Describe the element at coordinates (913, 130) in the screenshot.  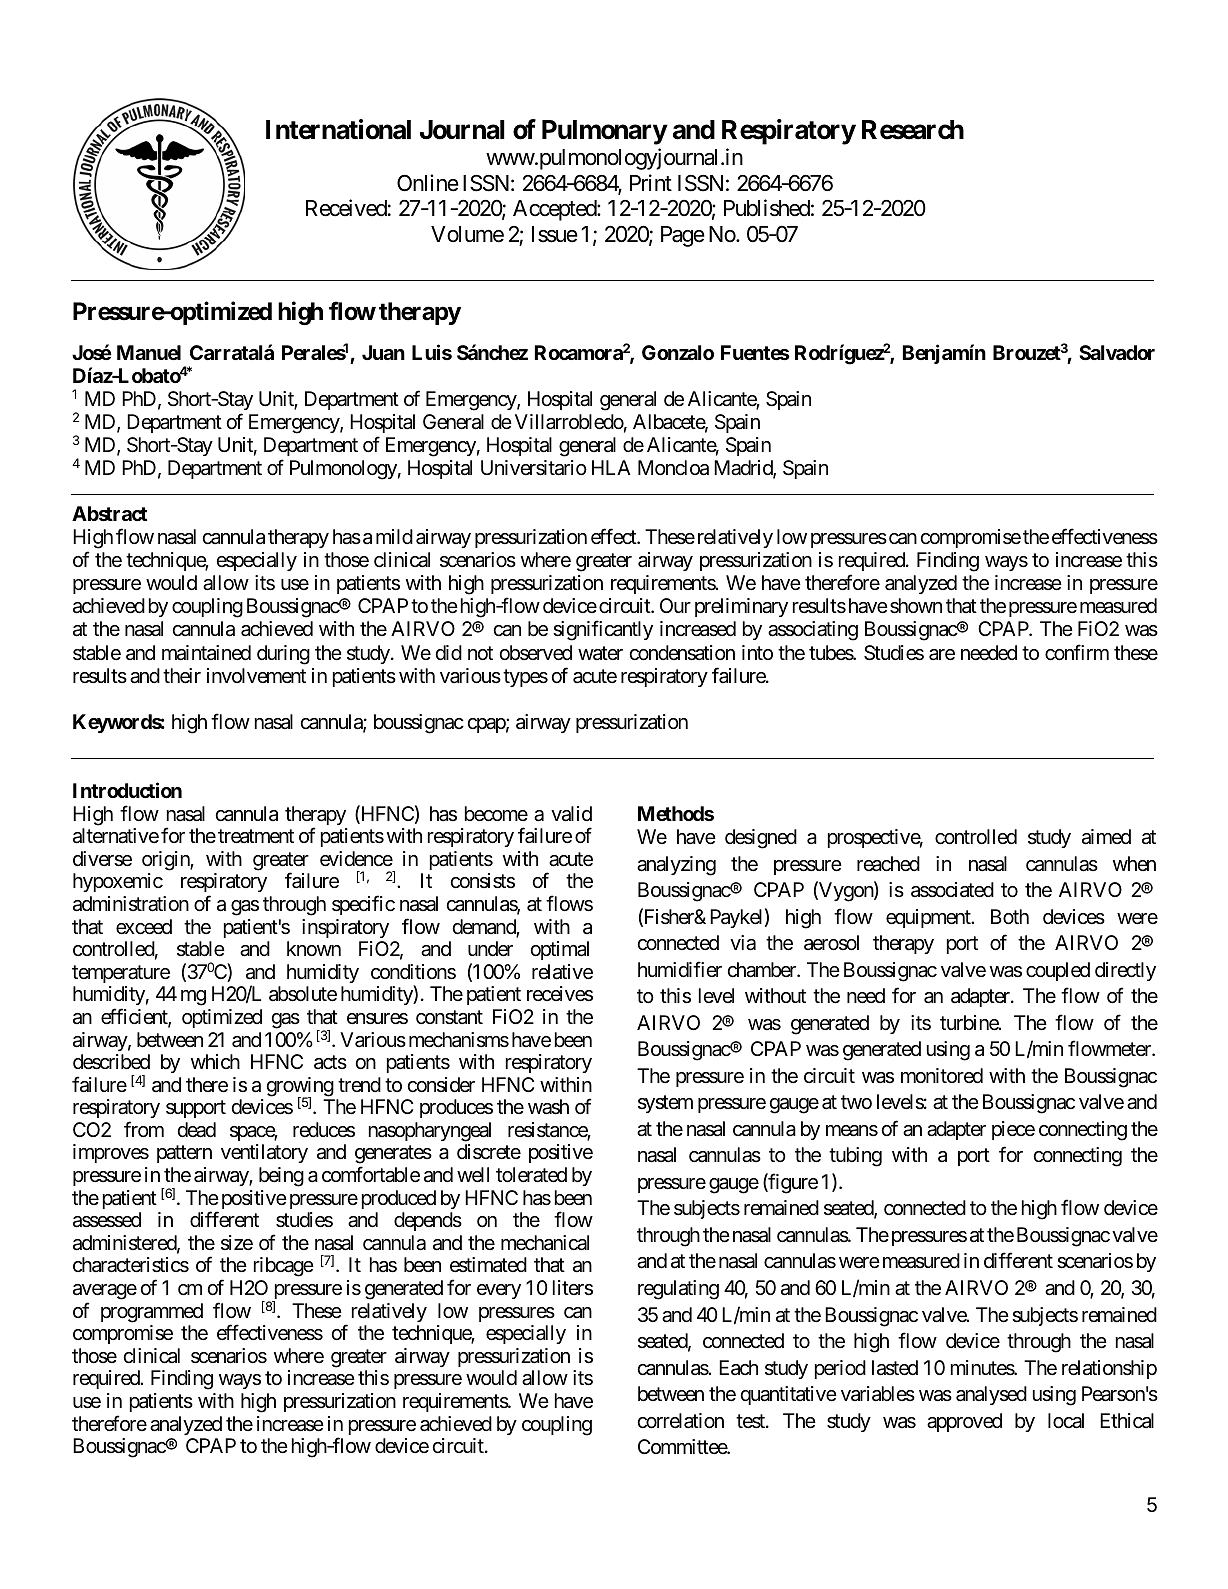
I see `Research` at that location.
